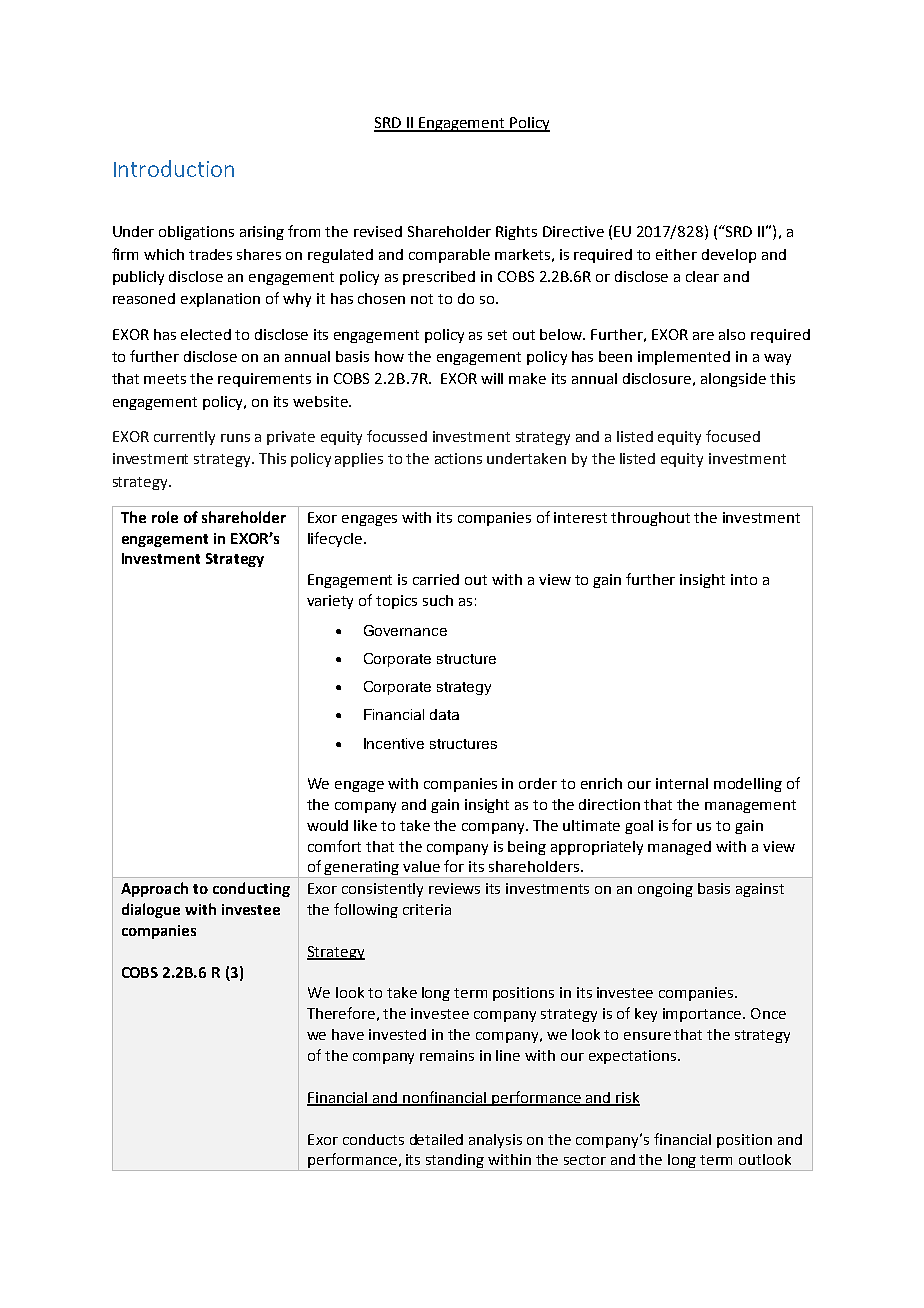 The height and width of the image is (1308, 924). Describe the element at coordinates (184, 438) in the image. I see `currently` at that location.
